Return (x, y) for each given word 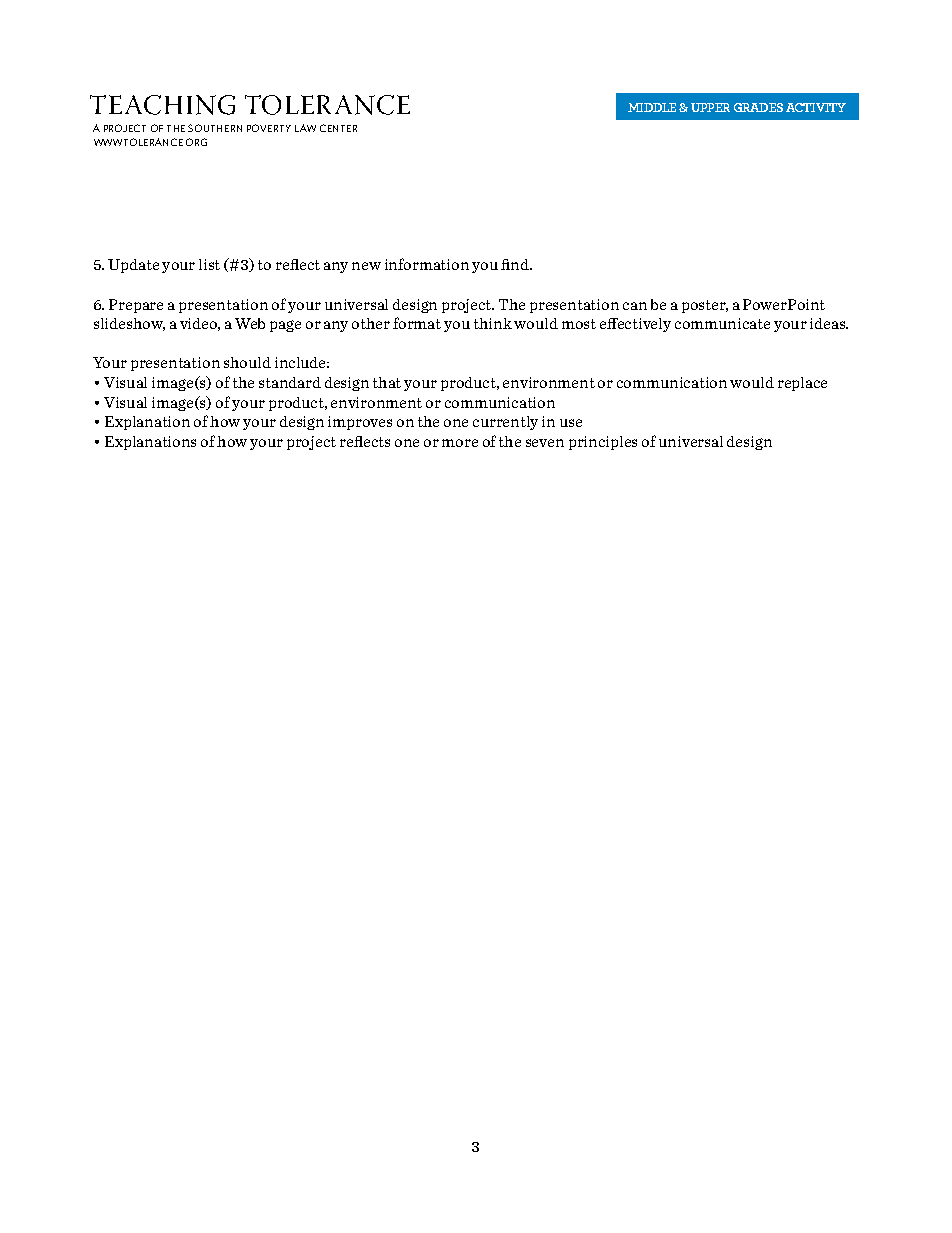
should (247, 362)
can (635, 306)
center (338, 128)
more (460, 443)
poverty (269, 128)
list (209, 264)
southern (215, 128)
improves (360, 423)
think (493, 323)
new (366, 266)
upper (710, 107)
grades (758, 107)
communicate (722, 323)
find (516, 264)
